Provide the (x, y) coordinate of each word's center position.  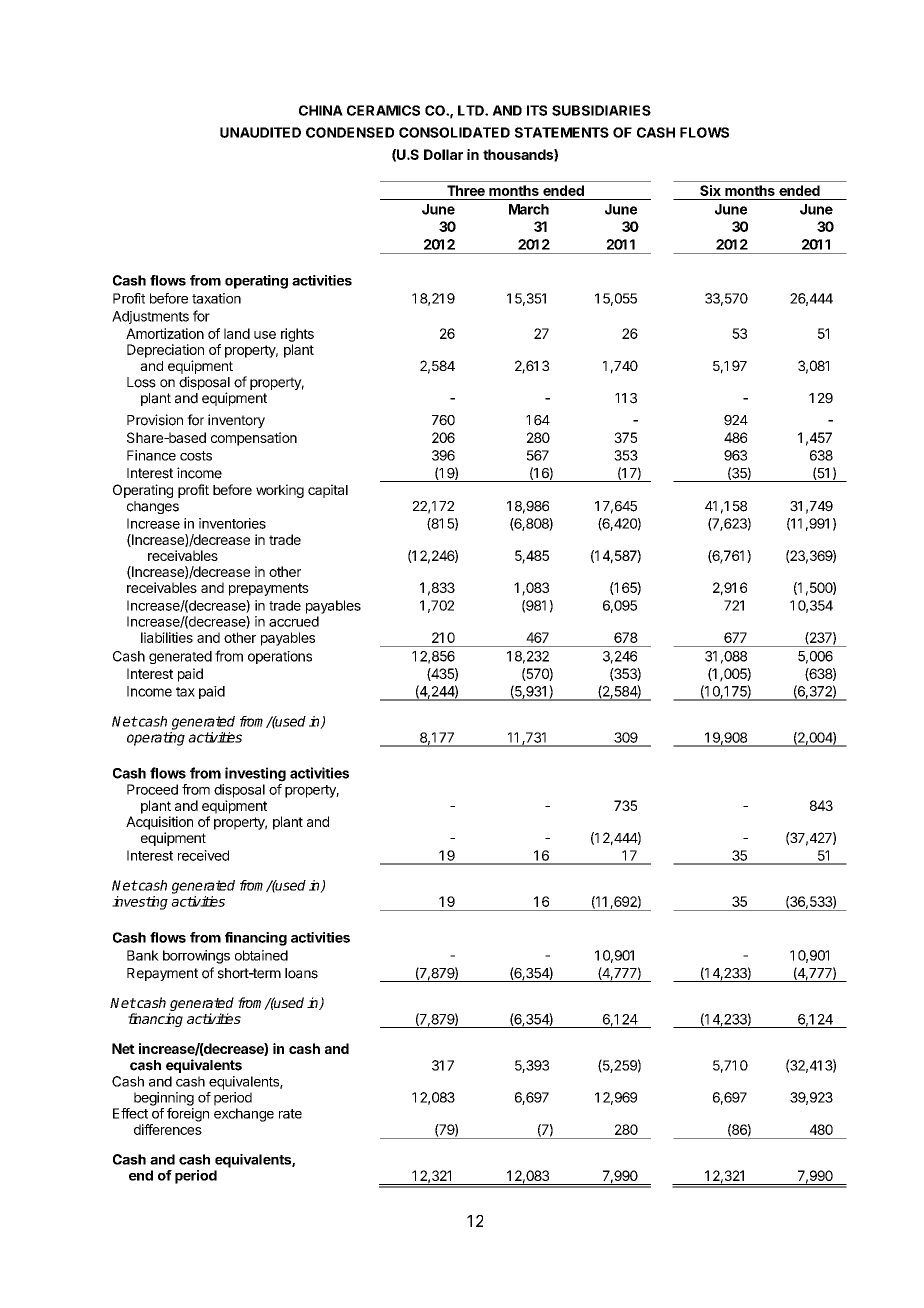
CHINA (321, 110)
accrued (294, 621)
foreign (188, 1115)
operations (280, 657)
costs (196, 456)
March (529, 209)
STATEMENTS (562, 132)
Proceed (152, 789)
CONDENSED (350, 132)
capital (328, 491)
